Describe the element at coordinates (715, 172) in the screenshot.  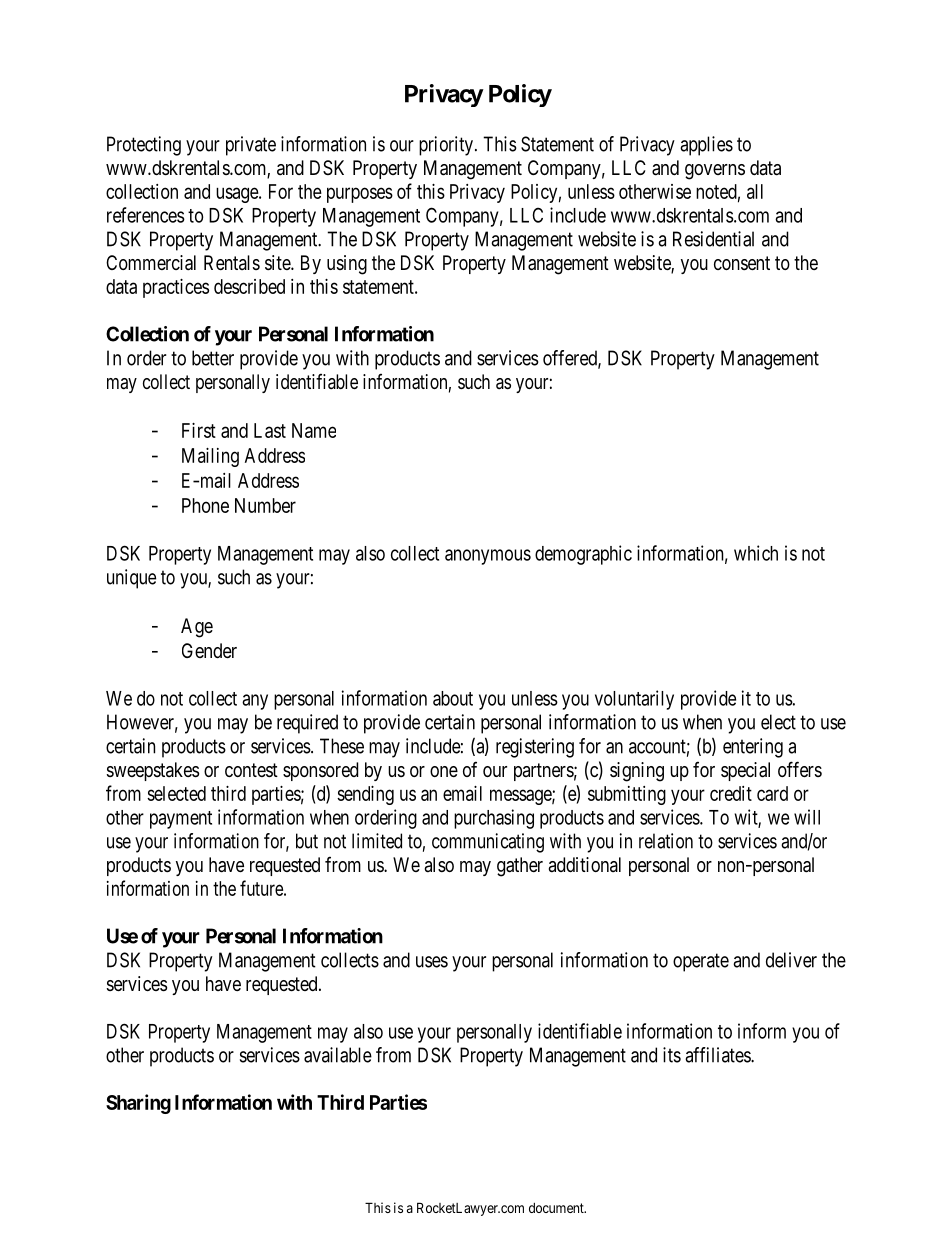
I see `governs` at that location.
